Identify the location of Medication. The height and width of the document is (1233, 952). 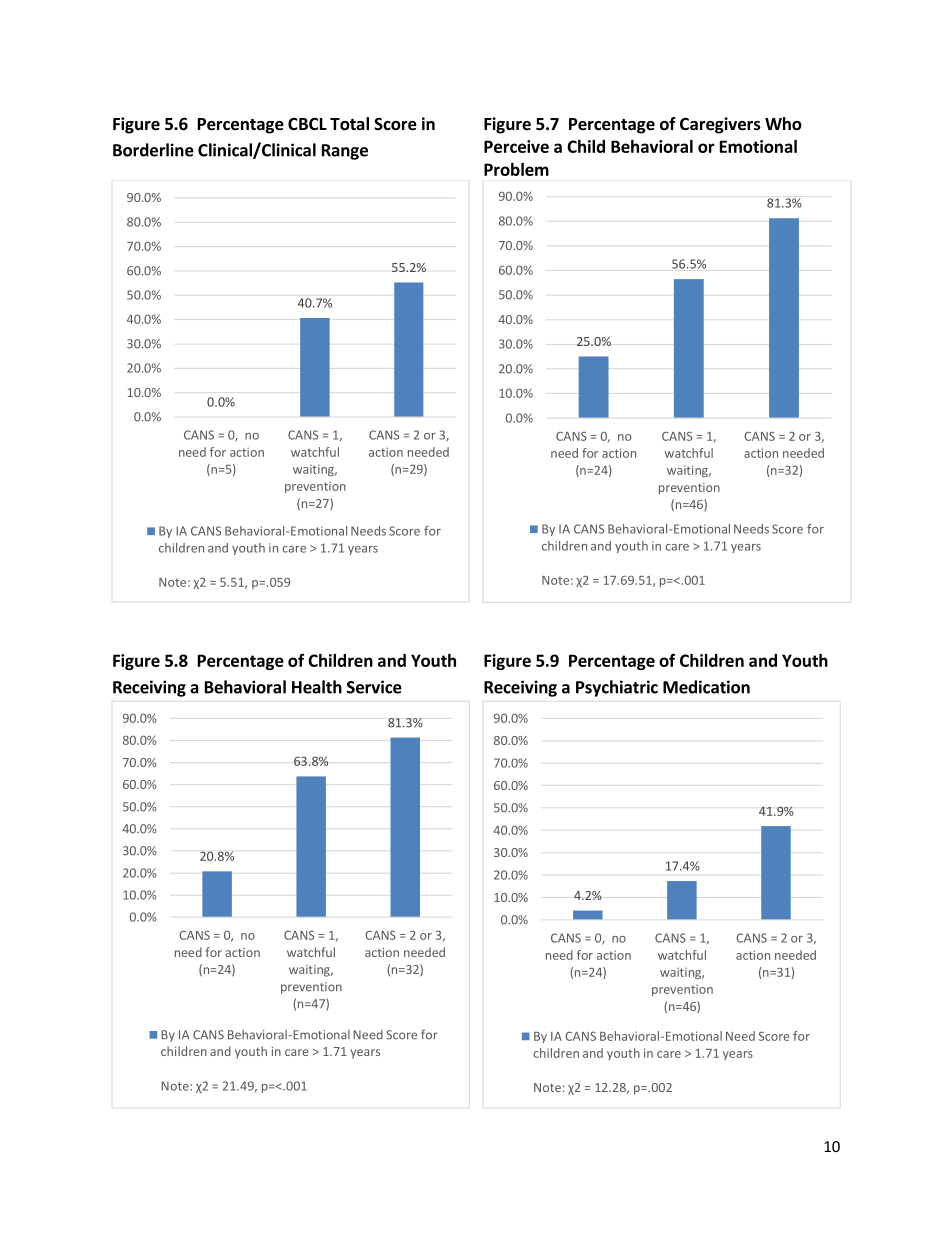
(706, 687).
